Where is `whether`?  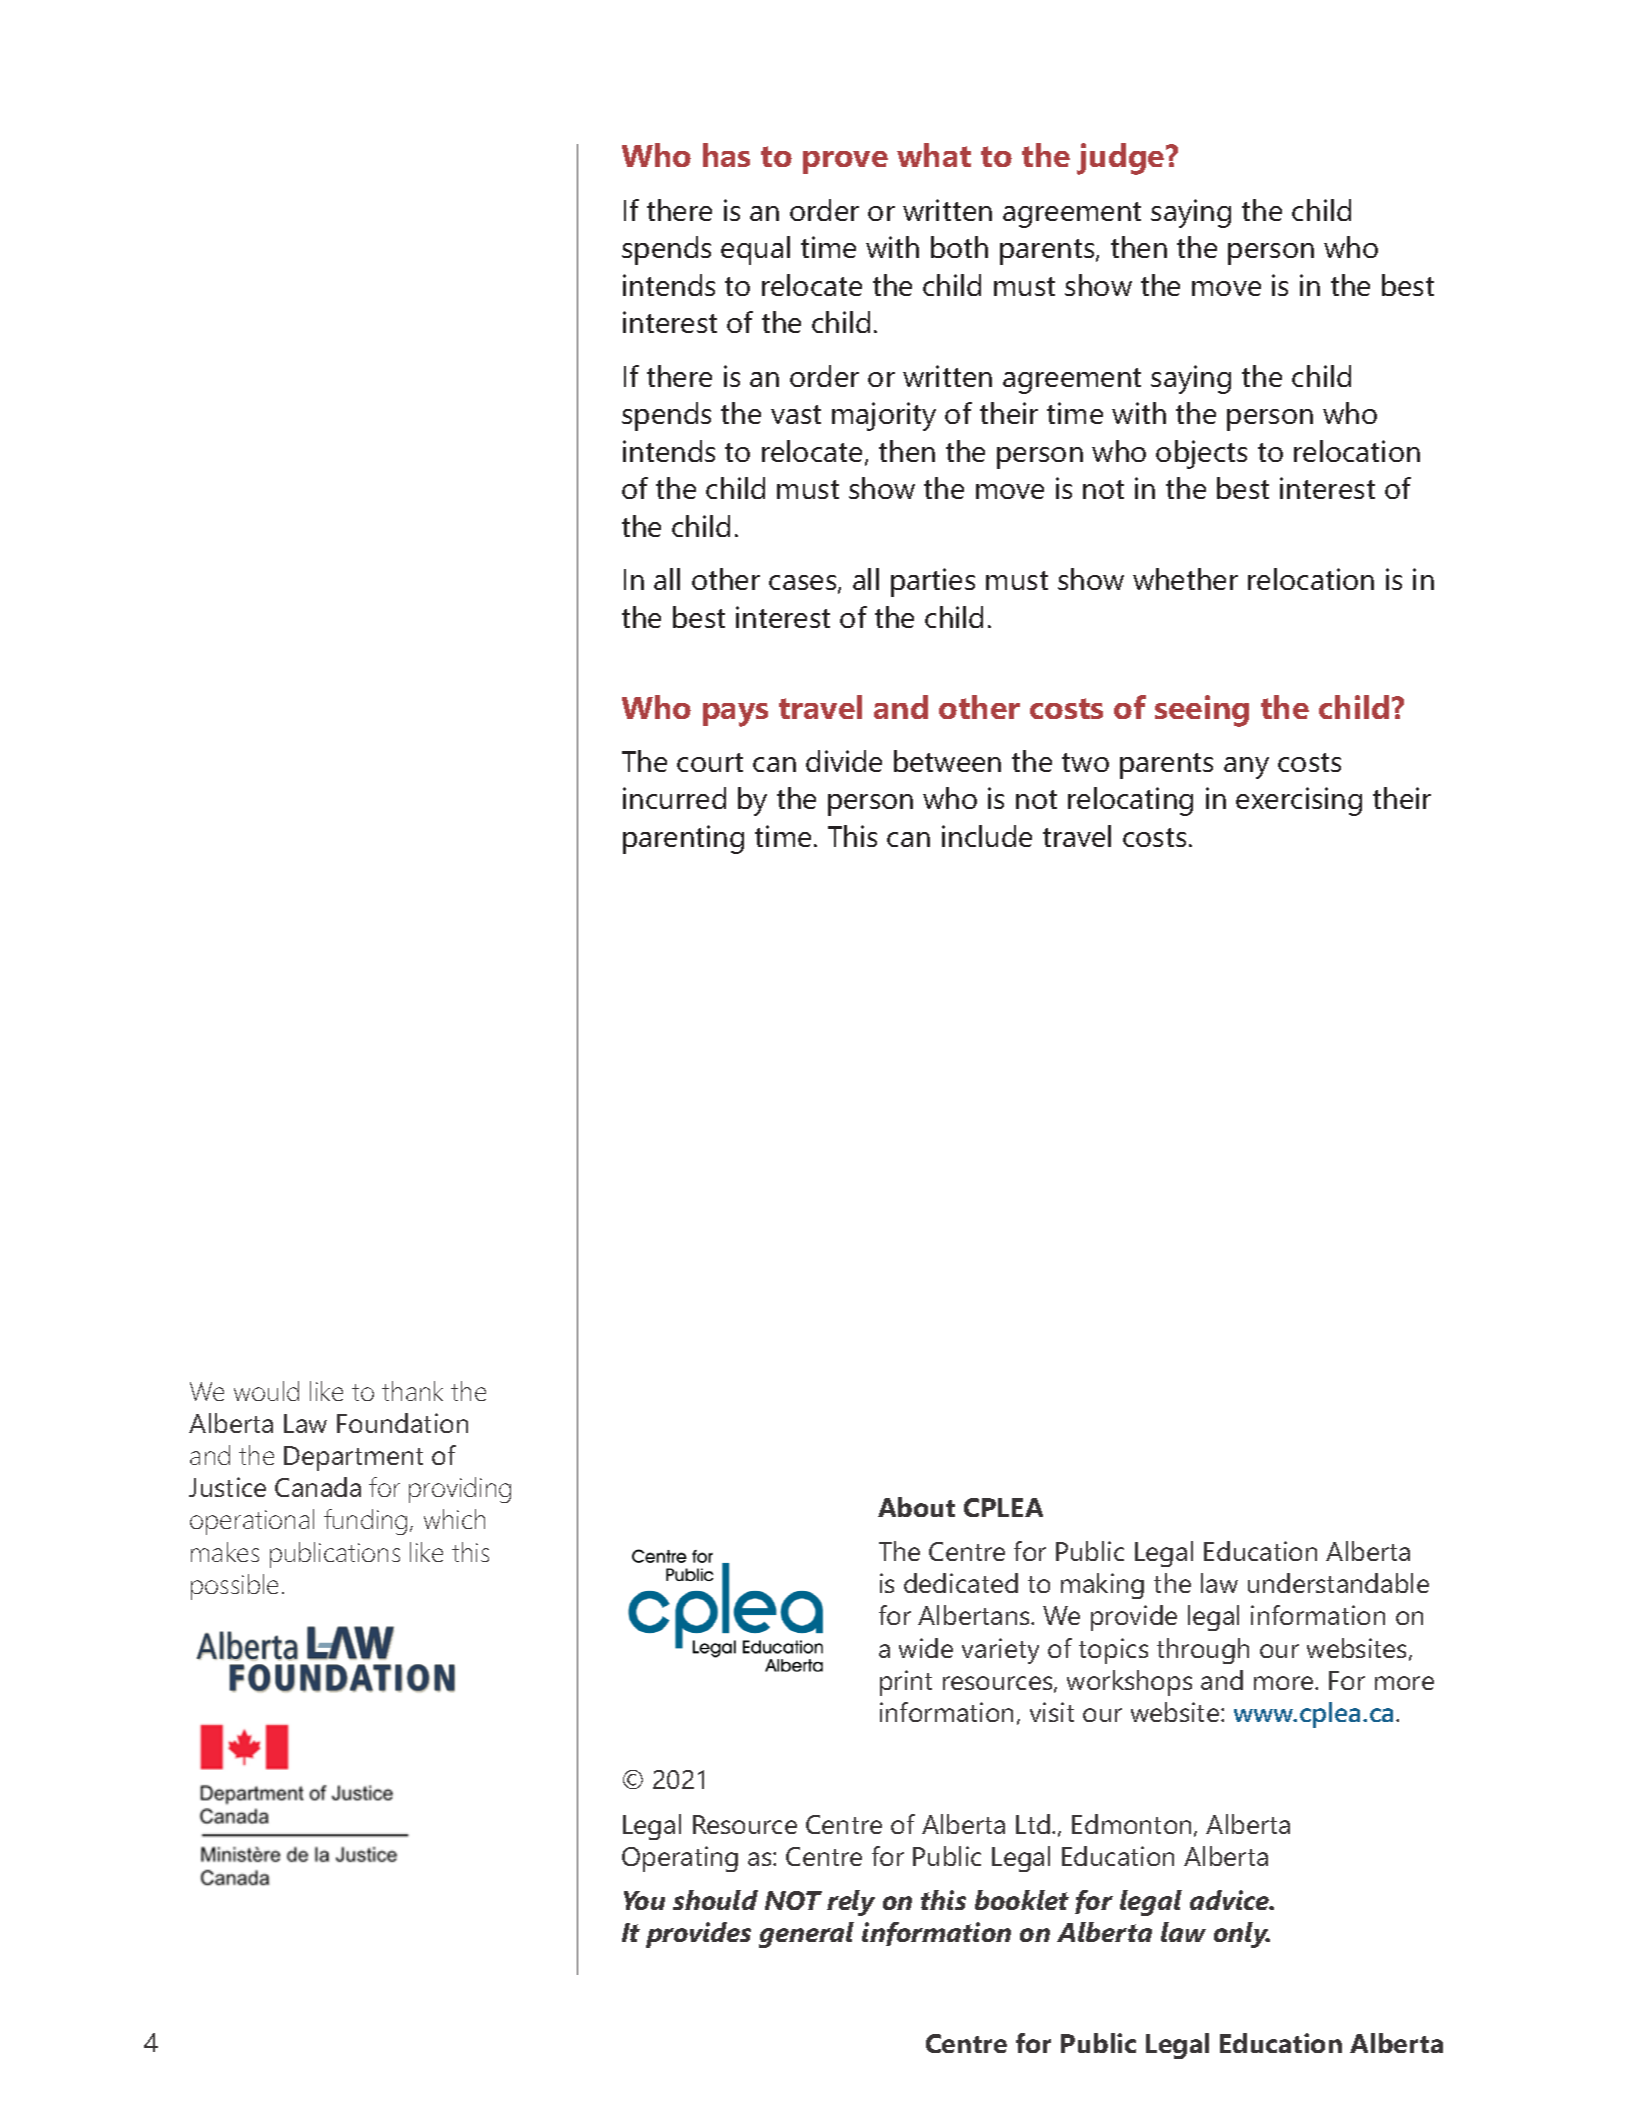 whether is located at coordinates (1185, 579).
